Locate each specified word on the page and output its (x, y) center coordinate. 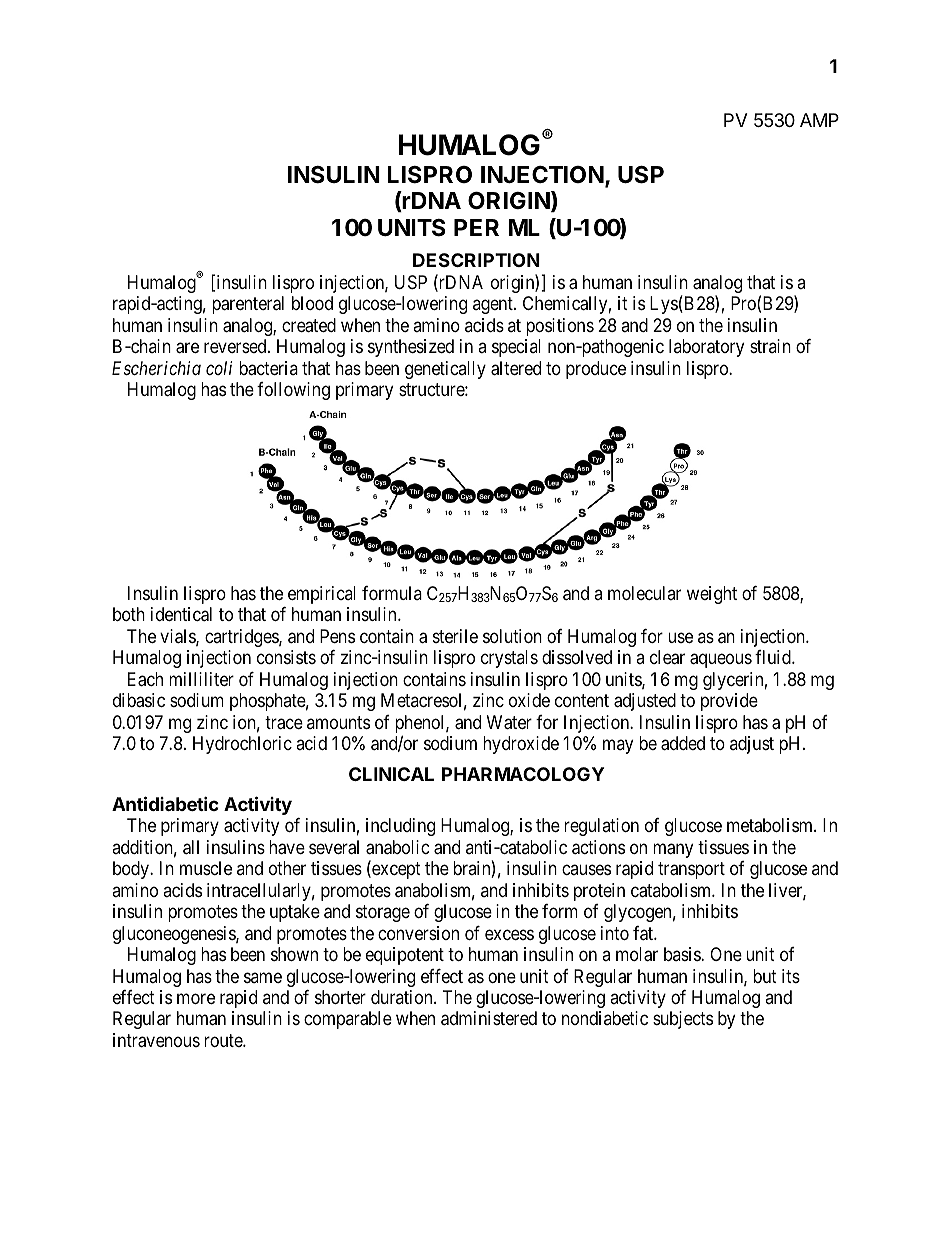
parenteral (248, 305)
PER (476, 227)
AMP (819, 120)
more (196, 998)
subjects (683, 1020)
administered (489, 1018)
